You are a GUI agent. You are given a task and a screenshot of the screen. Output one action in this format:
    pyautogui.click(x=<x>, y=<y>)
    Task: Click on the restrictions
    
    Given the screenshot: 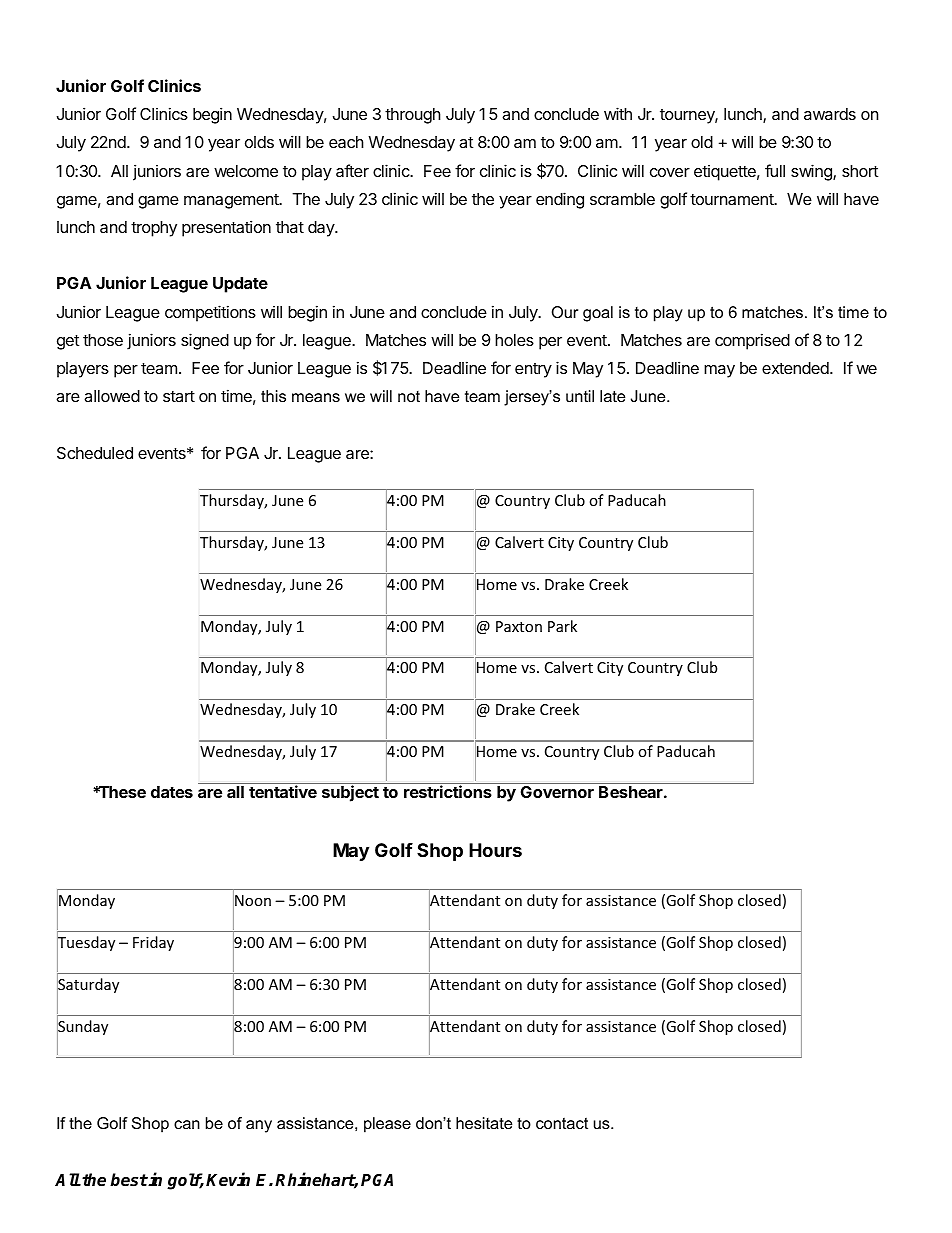 What is the action you would take?
    pyautogui.click(x=448, y=791)
